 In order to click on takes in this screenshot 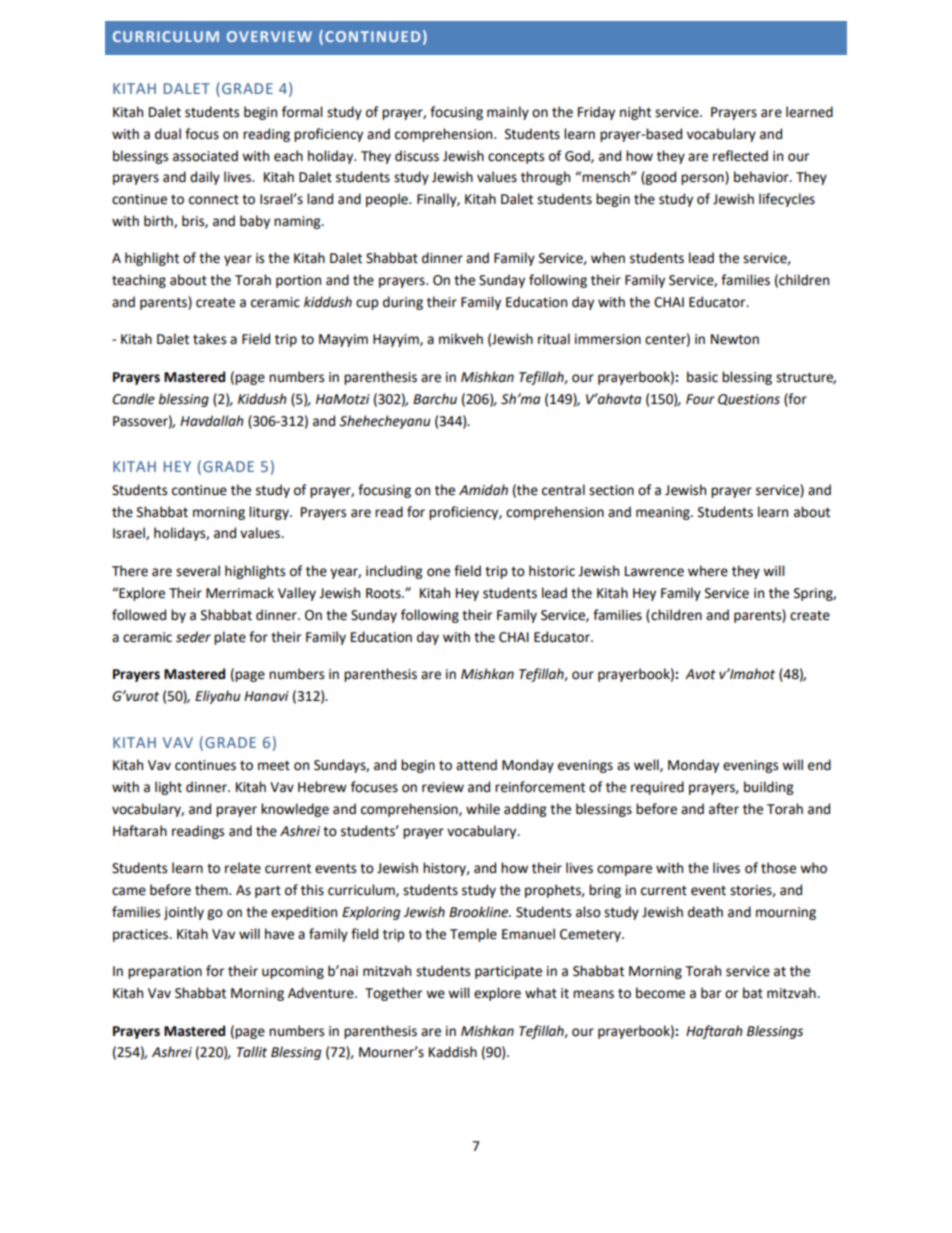, I will do `click(209, 339)`.
